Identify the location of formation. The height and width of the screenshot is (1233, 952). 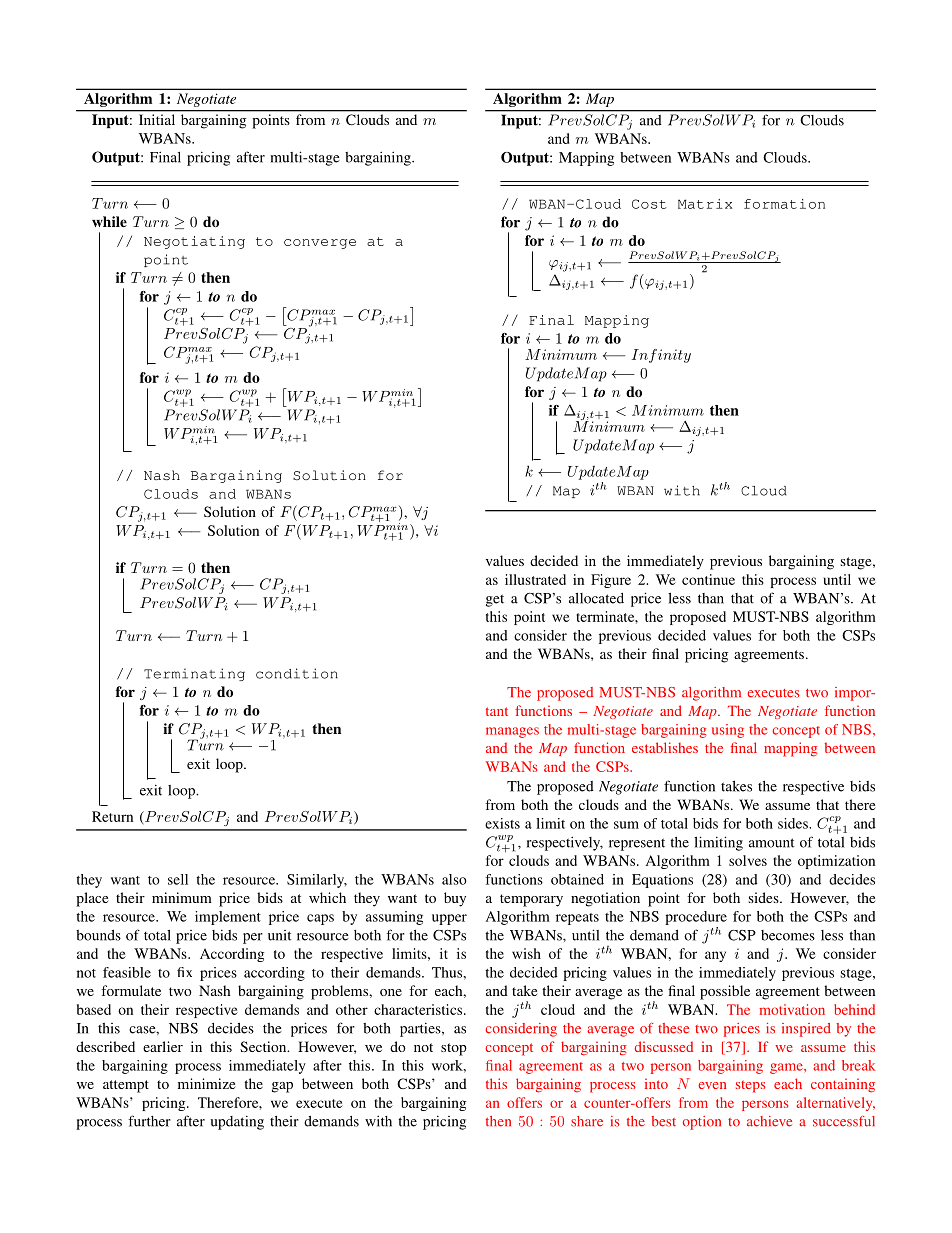
(784, 204).
